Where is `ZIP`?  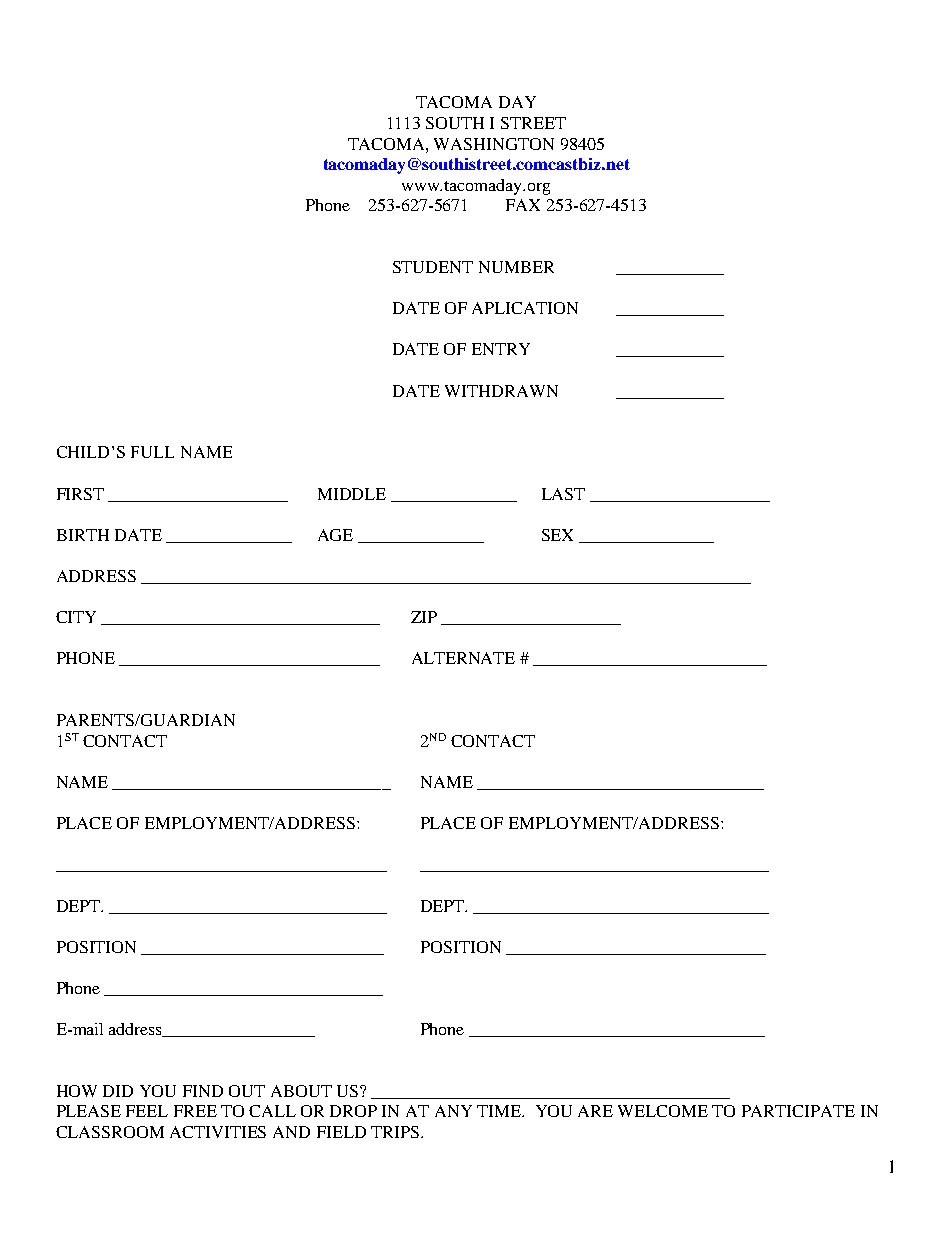 ZIP is located at coordinates (424, 617).
